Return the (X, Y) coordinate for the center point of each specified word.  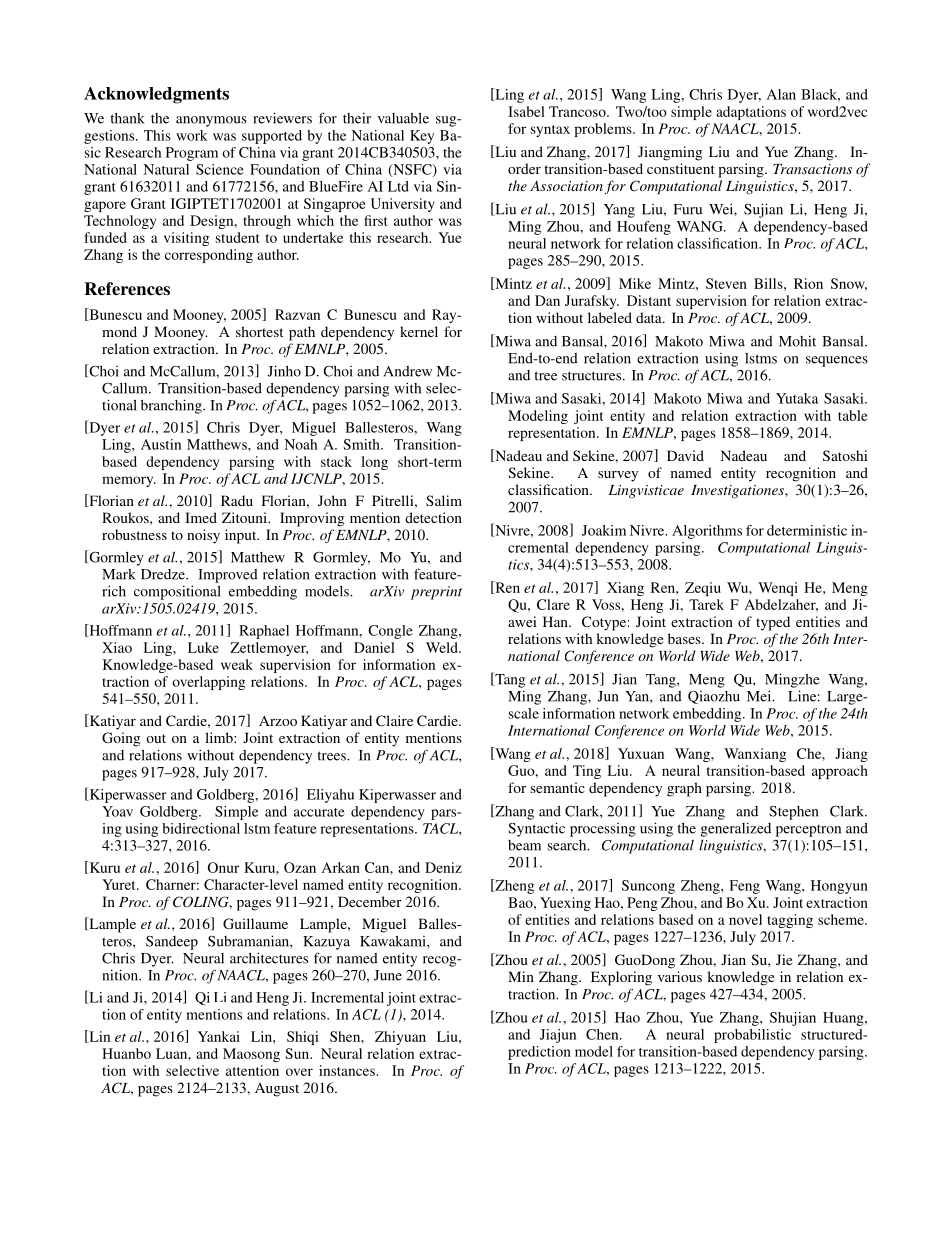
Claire (394, 720)
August (277, 1090)
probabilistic (752, 1036)
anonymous (211, 121)
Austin (161, 444)
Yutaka (797, 398)
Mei (760, 696)
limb (220, 737)
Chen (603, 1034)
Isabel (526, 111)
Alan (781, 94)
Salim (444, 500)
